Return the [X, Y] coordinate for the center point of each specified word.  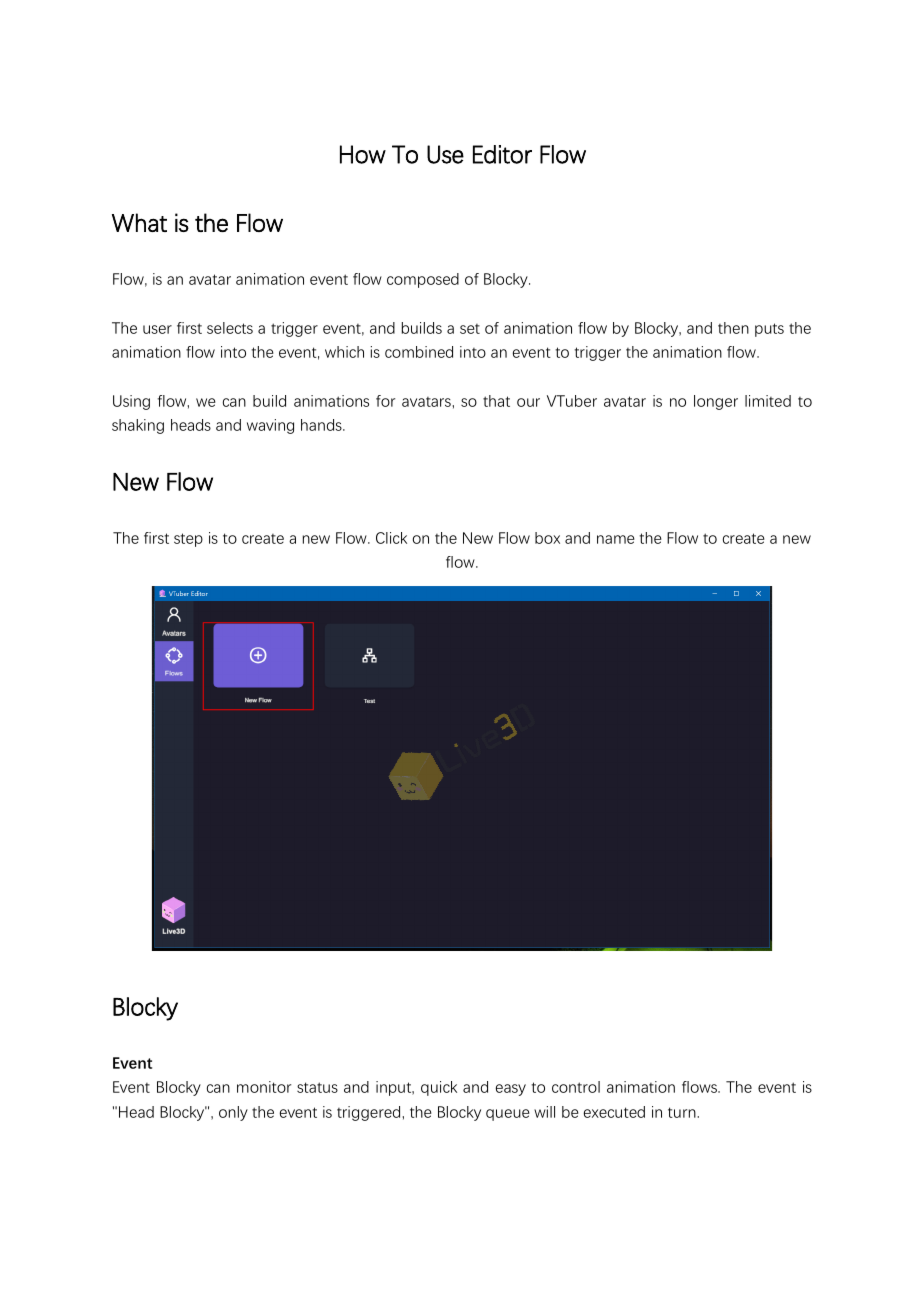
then [733, 328]
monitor [264, 1087]
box [547, 538]
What [139, 222]
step [188, 540]
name [616, 539]
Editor [502, 154]
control [576, 1087]
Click [391, 538]
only [233, 1113]
